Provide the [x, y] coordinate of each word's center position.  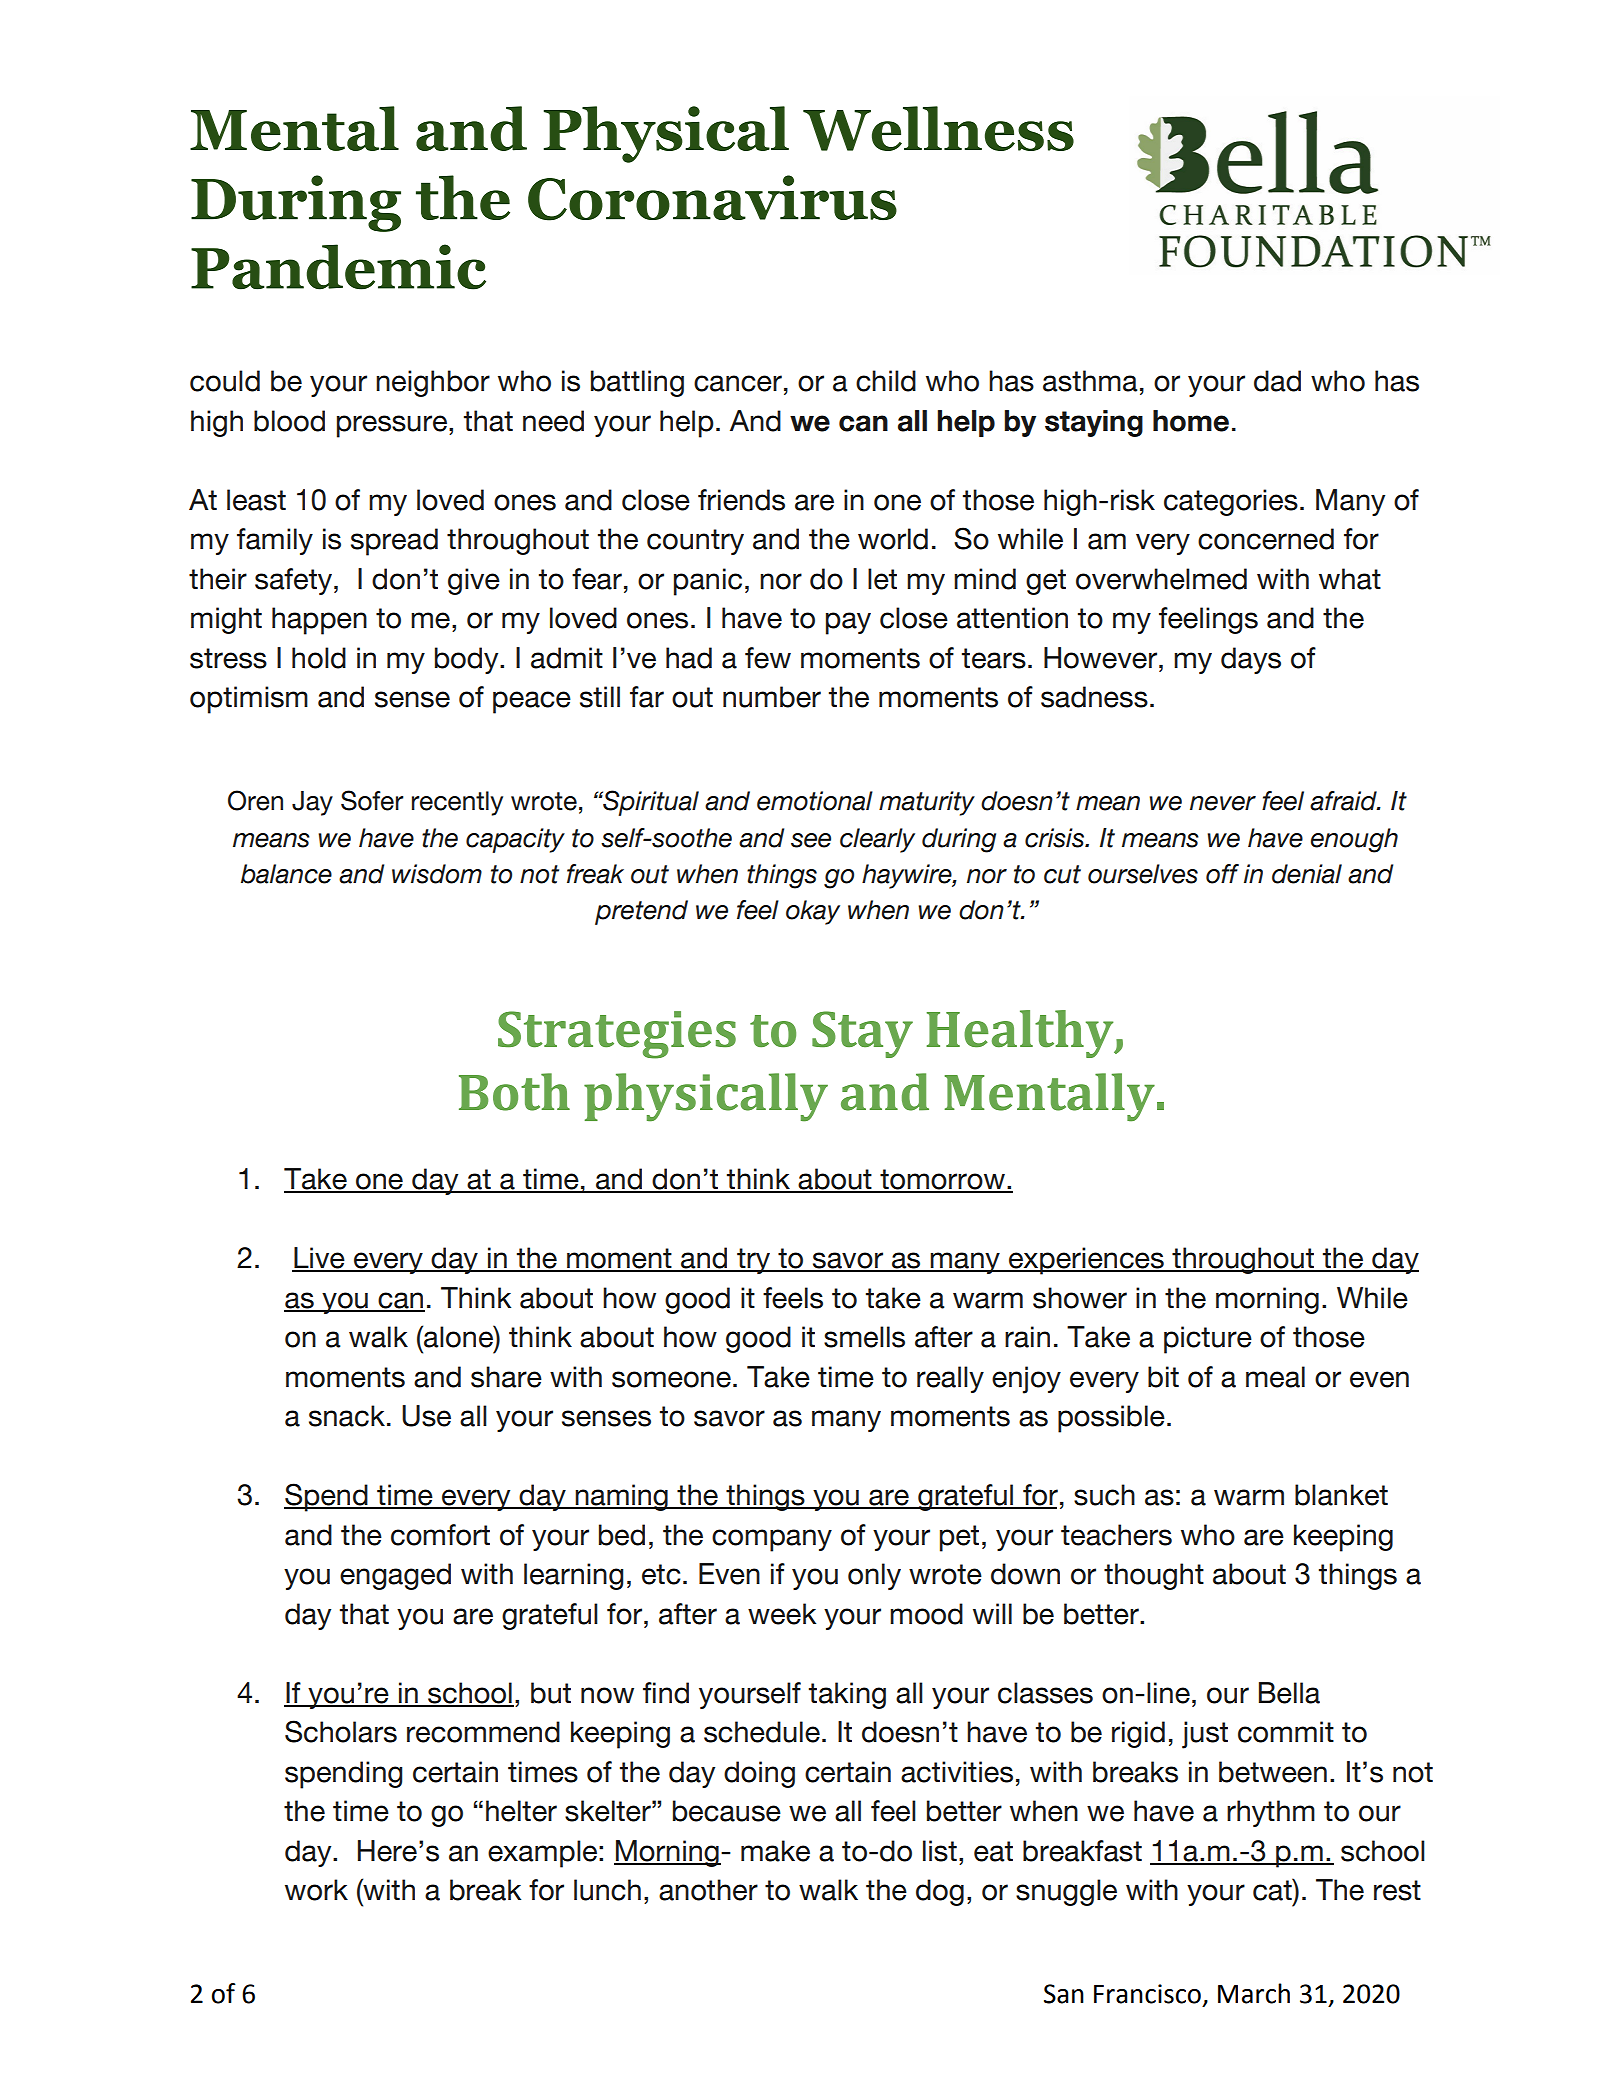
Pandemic [338, 267]
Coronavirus [712, 198]
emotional [815, 801]
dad [1277, 381]
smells [864, 1337]
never [1223, 803]
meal [1275, 1377]
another [708, 1890]
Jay [312, 803]
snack [347, 1416]
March [1254, 1993]
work [316, 1890]
